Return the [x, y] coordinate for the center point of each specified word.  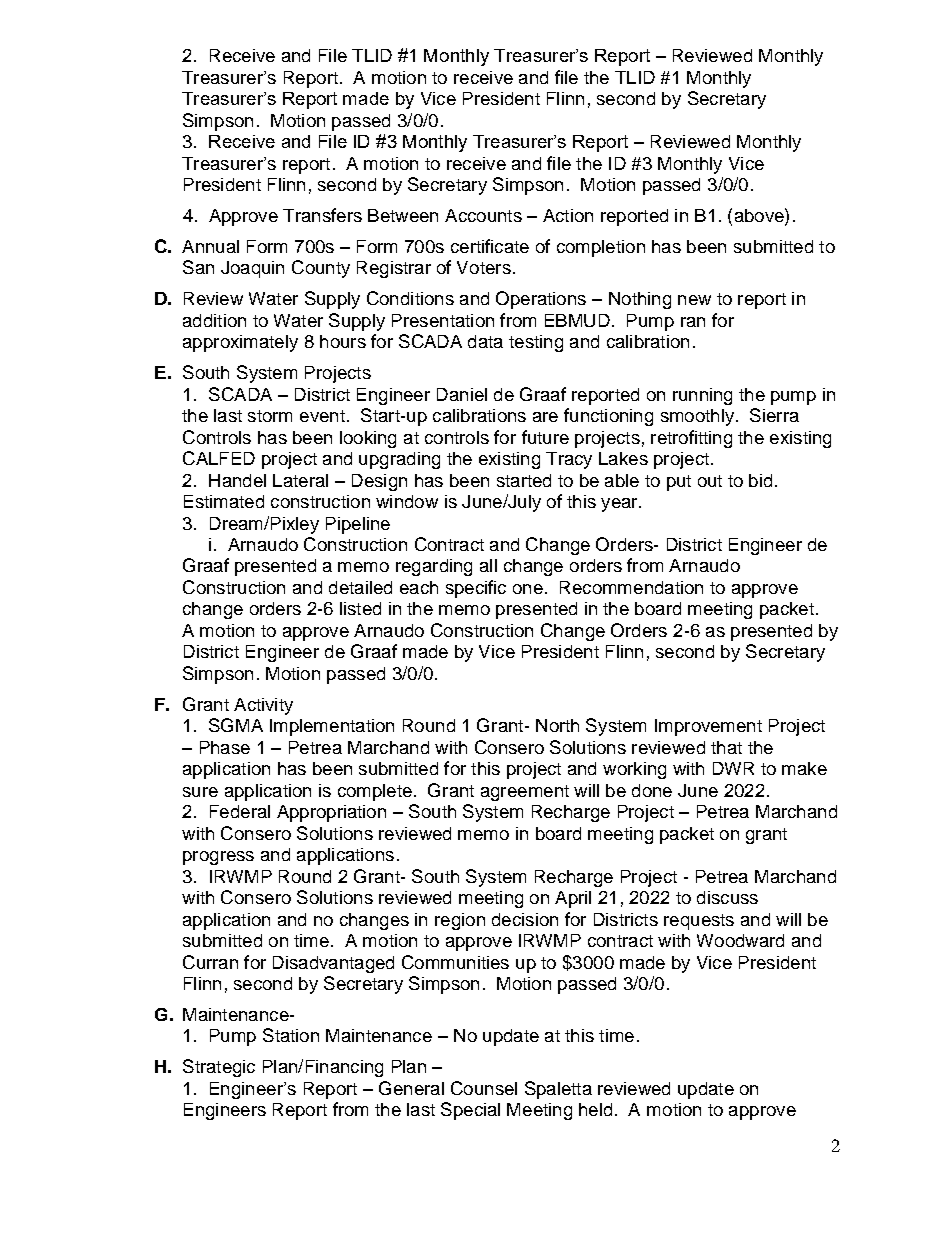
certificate [490, 246]
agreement [525, 793]
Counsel [484, 1088]
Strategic [219, 1068]
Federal [240, 811]
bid [760, 480]
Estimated [224, 501]
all [488, 565]
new [694, 300]
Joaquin [252, 269]
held [595, 1109]
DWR [733, 768]
